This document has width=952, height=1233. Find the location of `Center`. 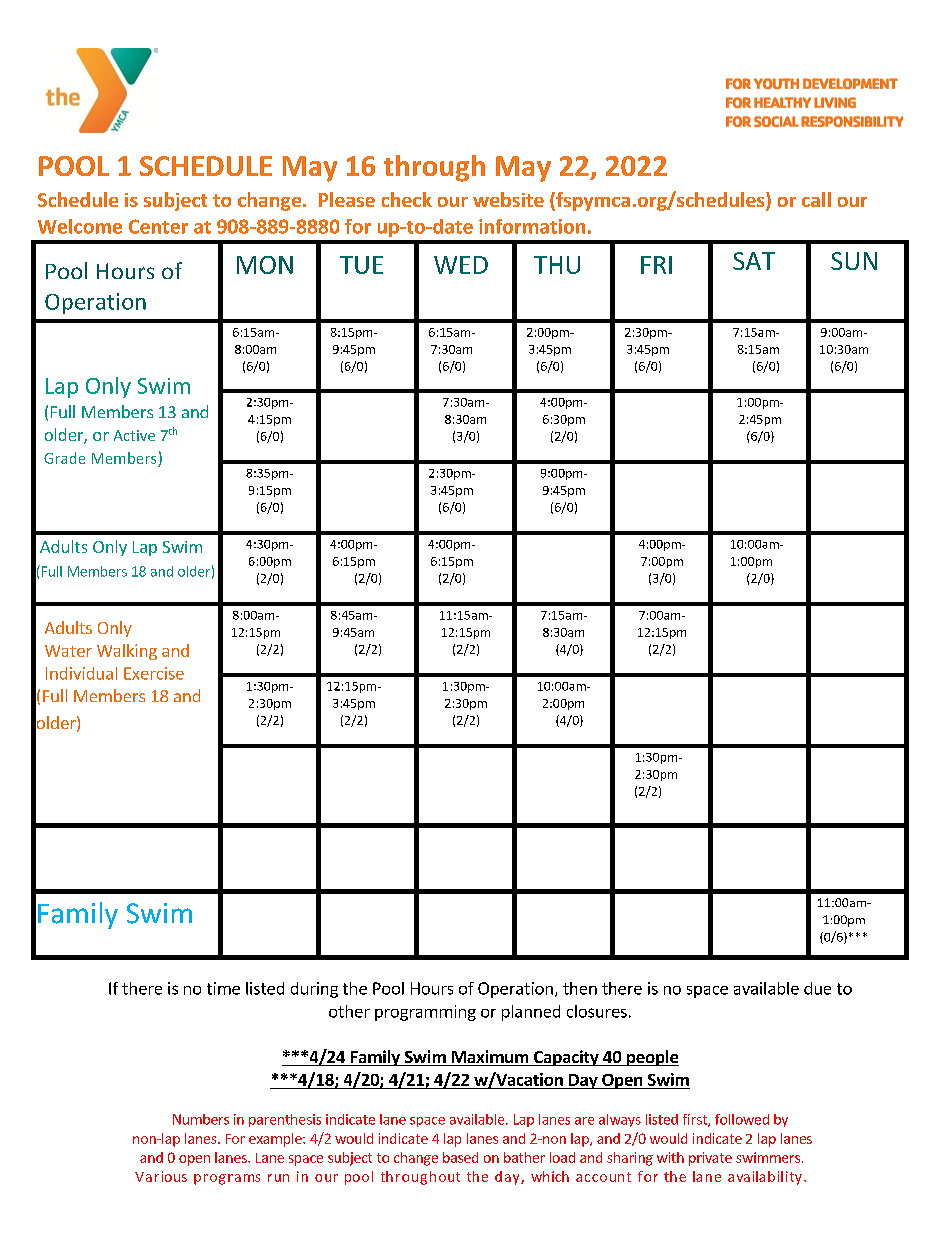

Center is located at coordinates (158, 226).
